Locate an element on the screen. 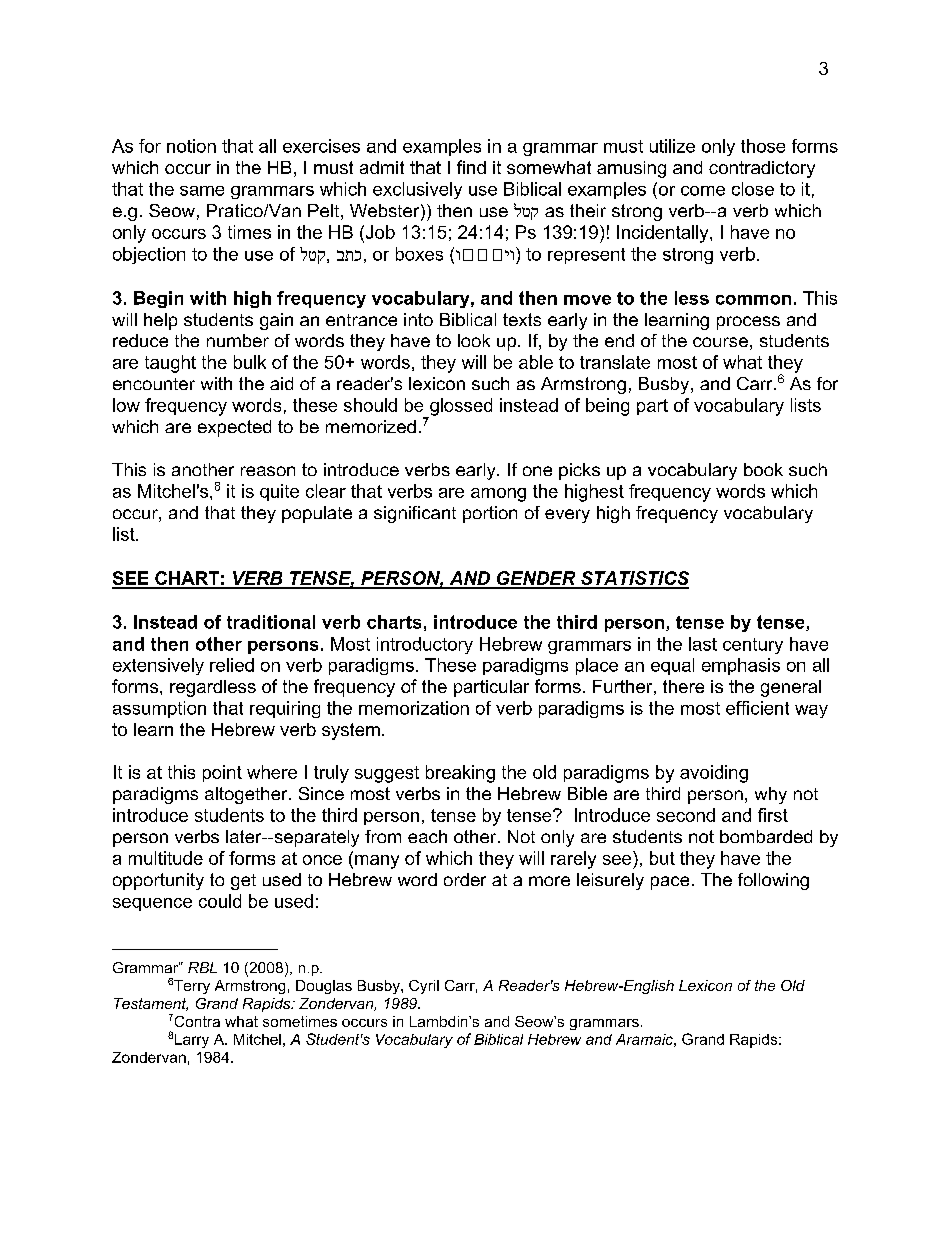  bulk is located at coordinates (250, 362).
